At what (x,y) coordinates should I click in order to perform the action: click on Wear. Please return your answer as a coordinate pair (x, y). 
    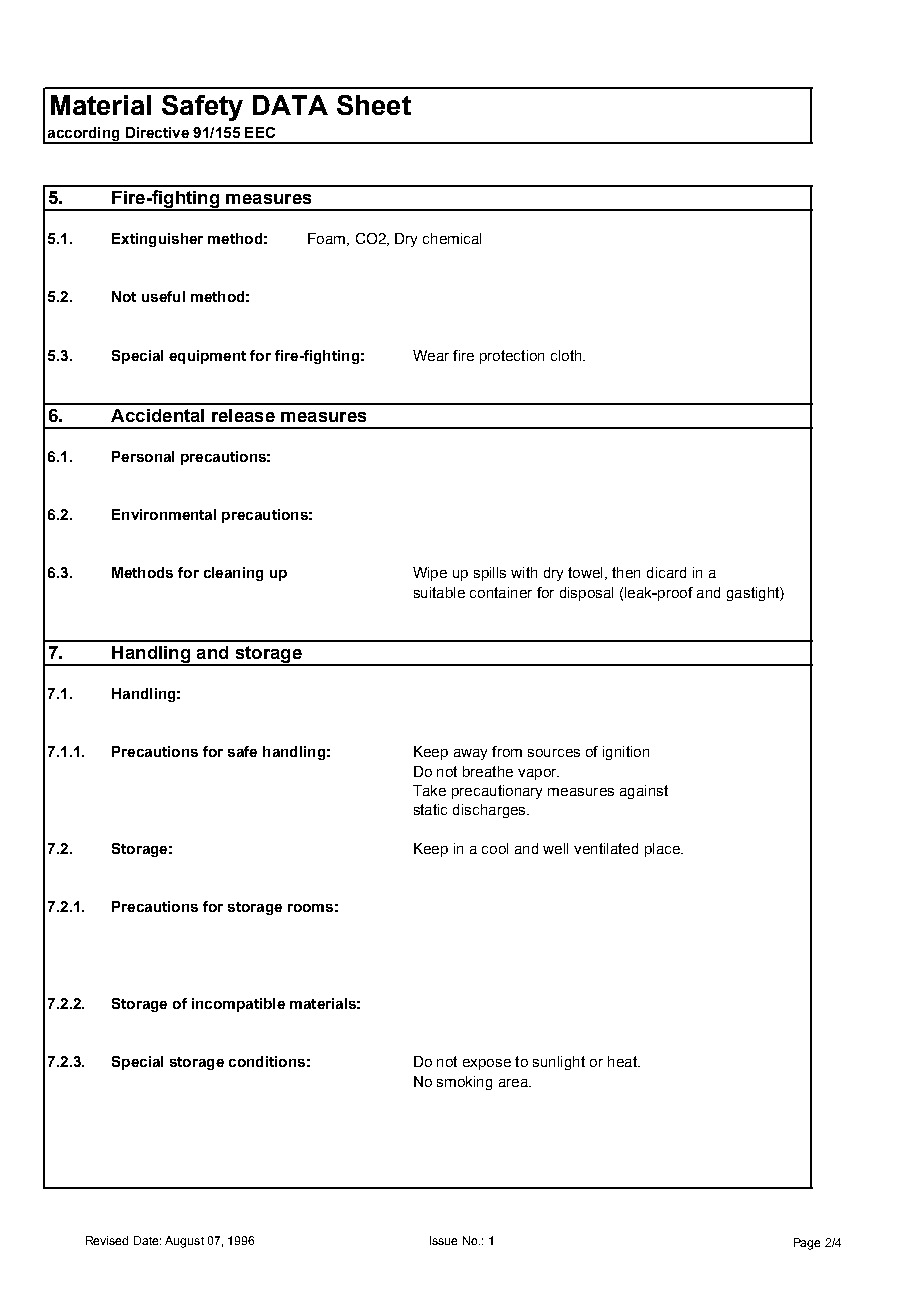
    Looking at the image, I should click on (431, 355).
